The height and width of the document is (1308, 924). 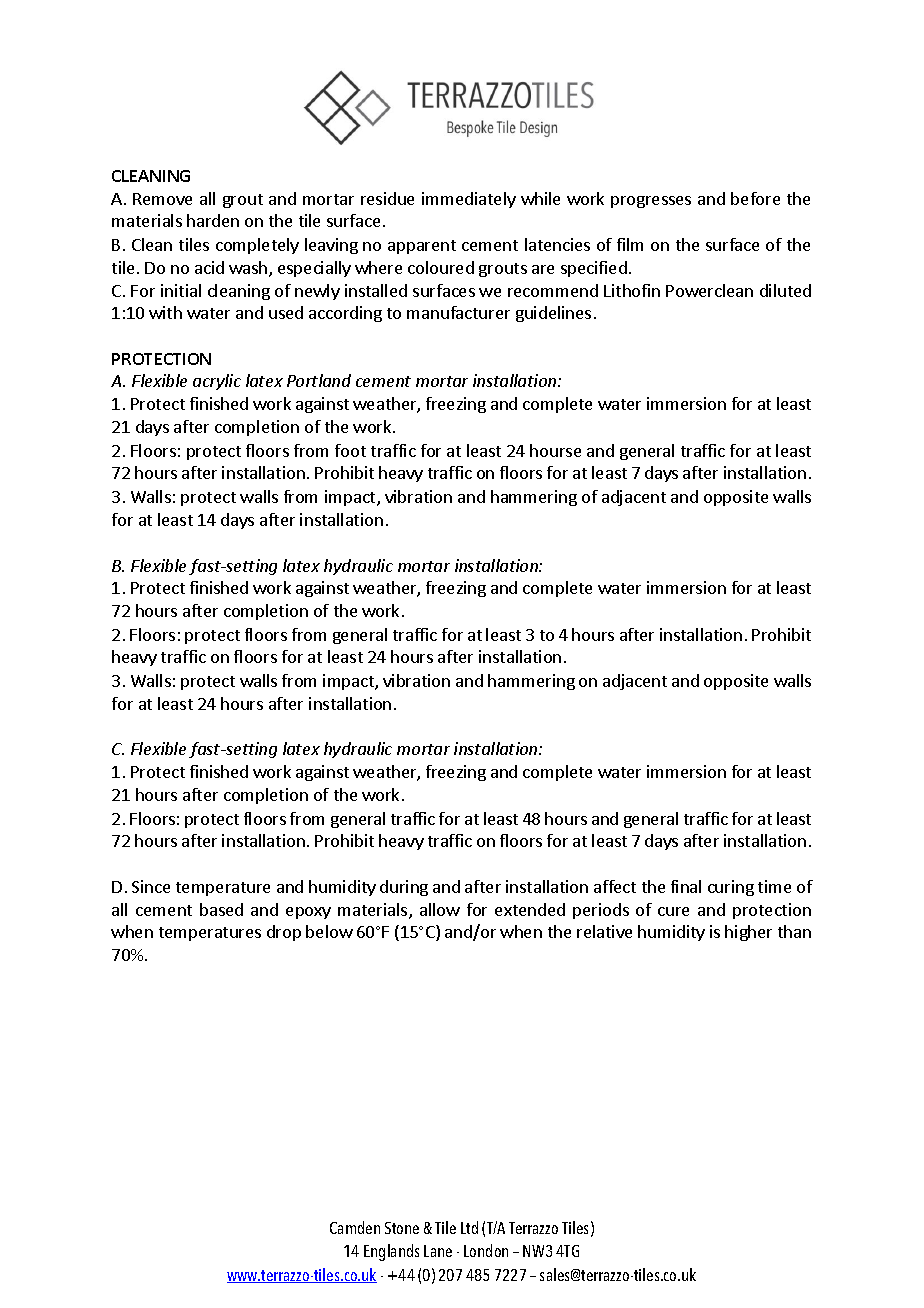 I want to click on Since, so click(x=151, y=886).
